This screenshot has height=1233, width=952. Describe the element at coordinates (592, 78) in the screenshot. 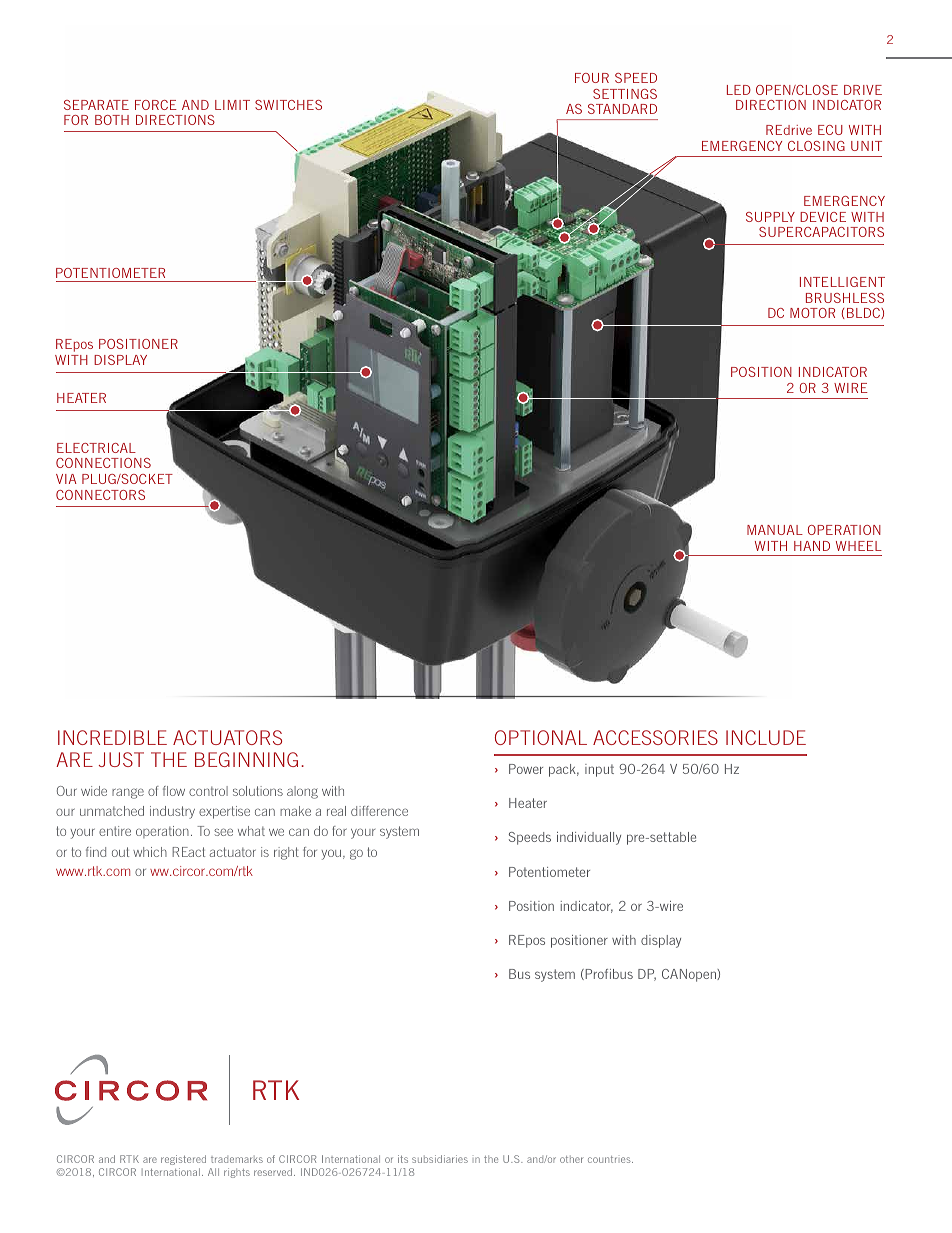

I see `FOUR` at that location.
